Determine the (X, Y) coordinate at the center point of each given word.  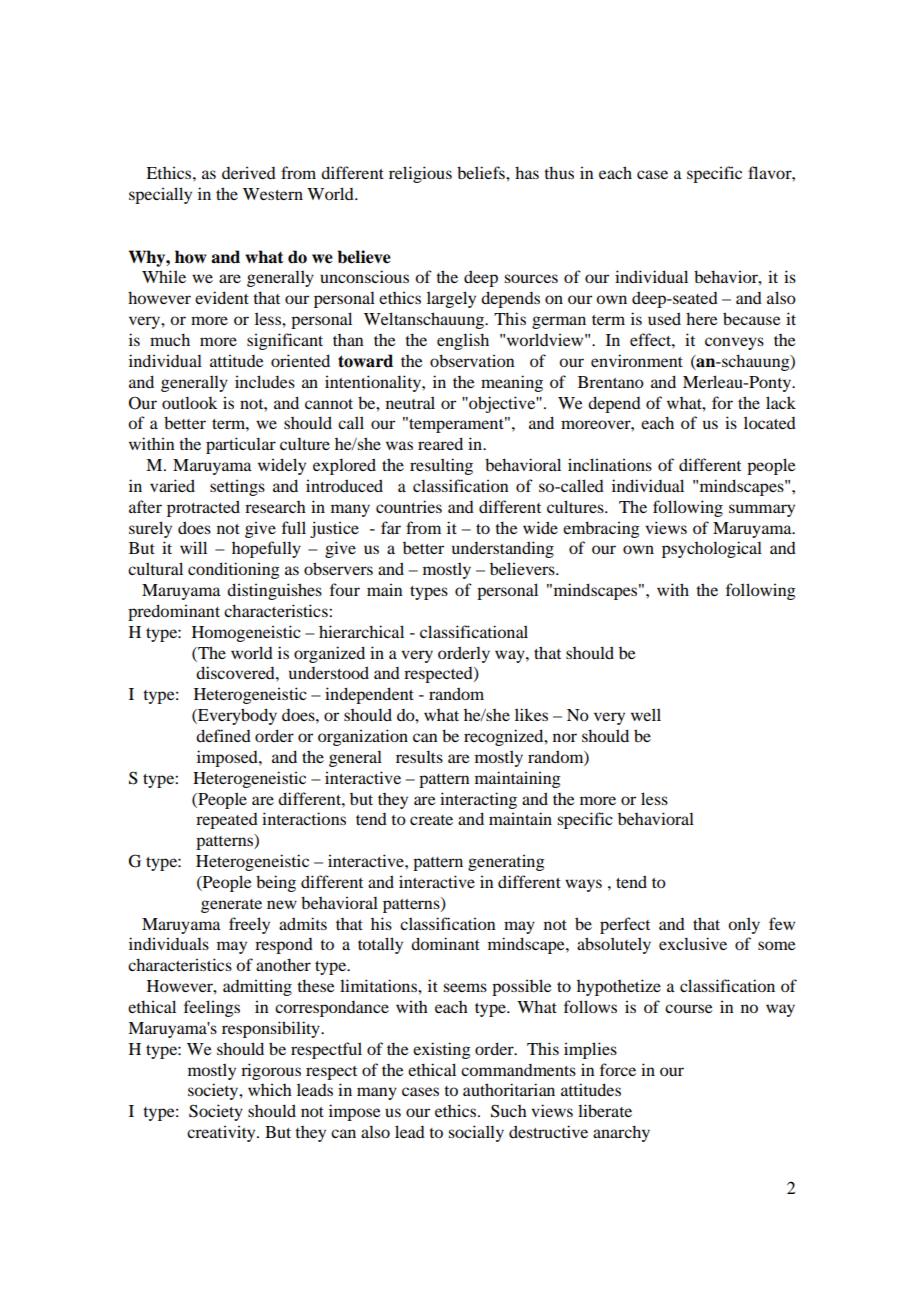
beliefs (482, 172)
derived (249, 172)
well (646, 714)
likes (531, 714)
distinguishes (274, 591)
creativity (222, 1133)
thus (559, 172)
